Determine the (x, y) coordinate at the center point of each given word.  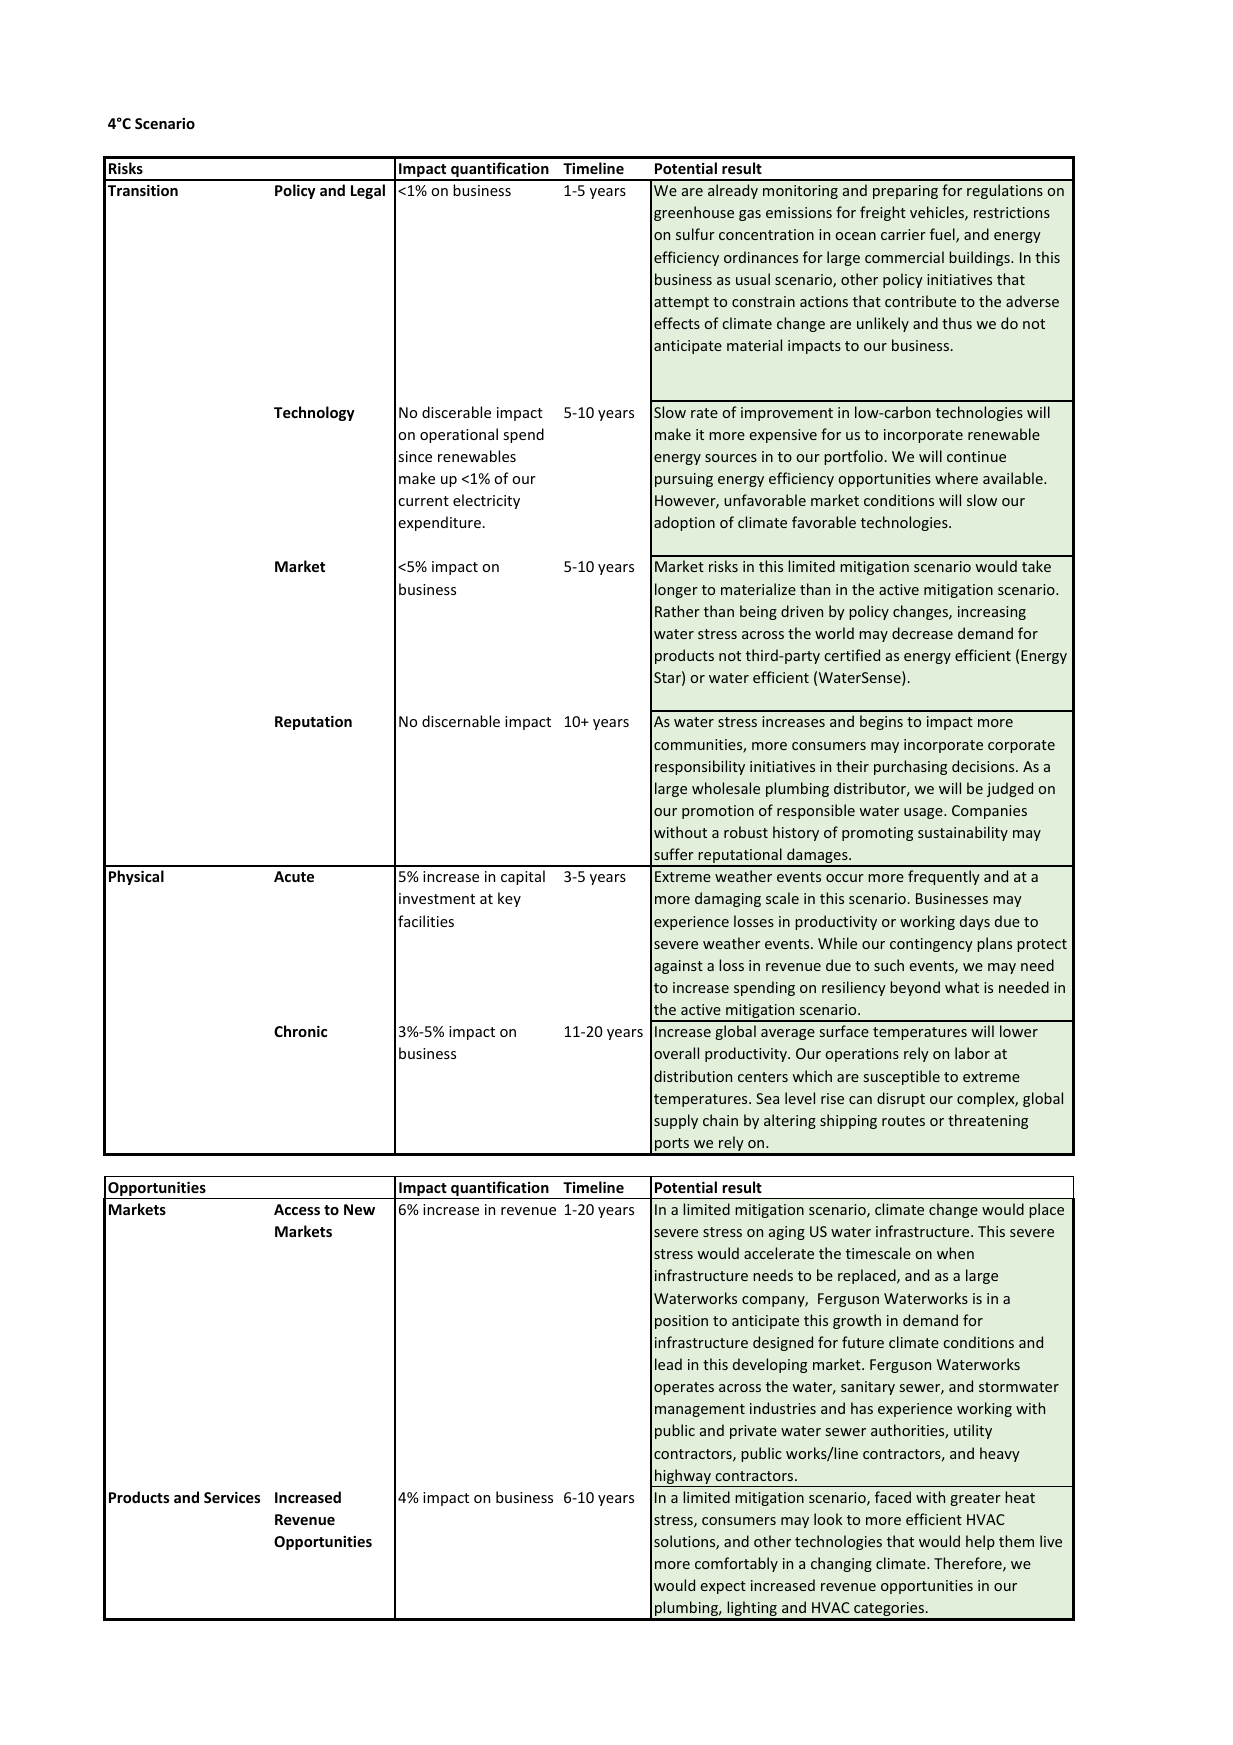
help (980, 1542)
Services (232, 1497)
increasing (992, 613)
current (423, 501)
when (955, 1253)
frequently (944, 877)
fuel (943, 235)
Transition (143, 190)
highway (683, 1478)
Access (297, 1209)
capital (523, 877)
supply (676, 1121)
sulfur (695, 234)
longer (676, 590)
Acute (294, 876)
